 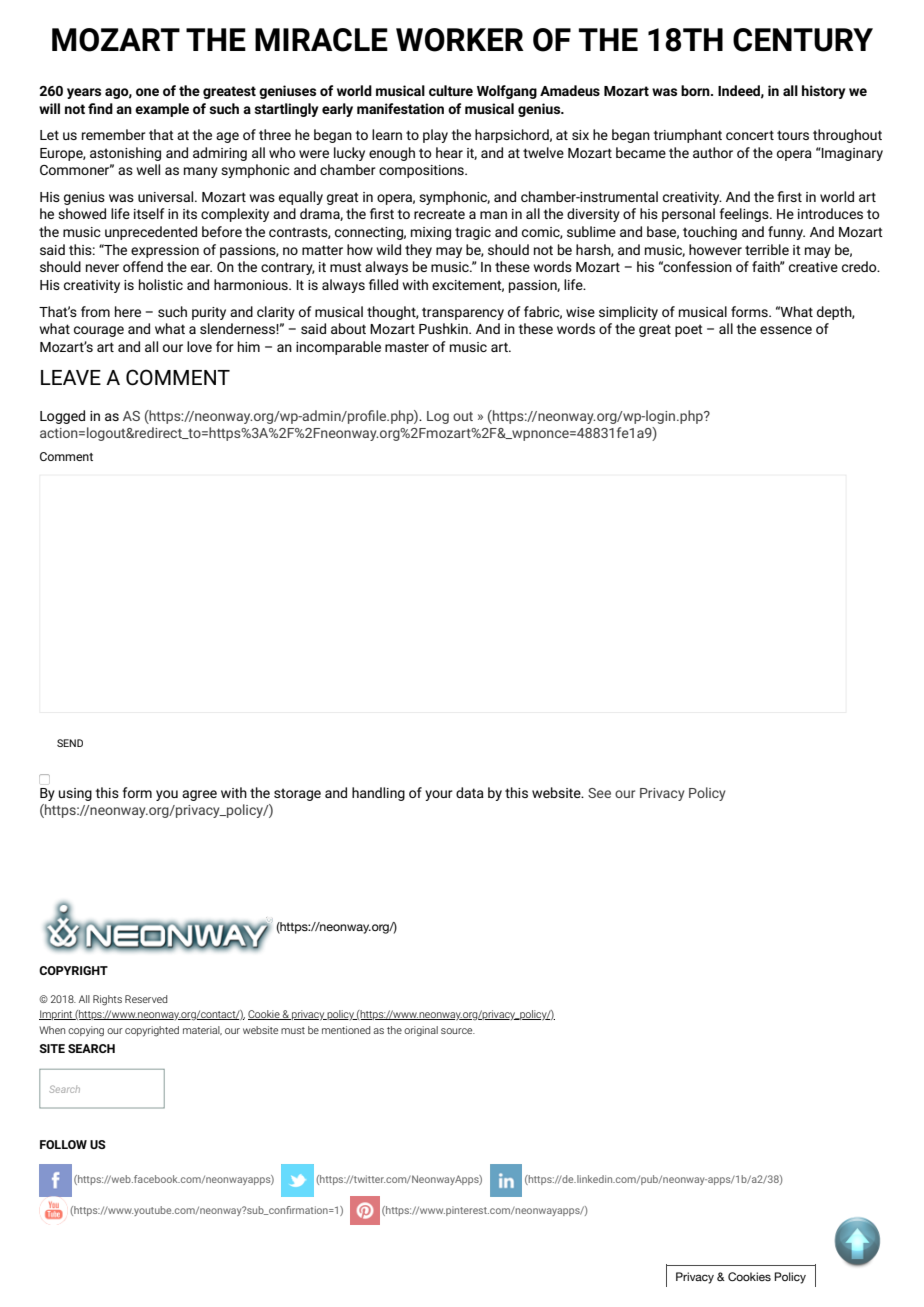 What do you see at coordinates (62, 417) in the page?
I see `Logged` at bounding box center [62, 417].
